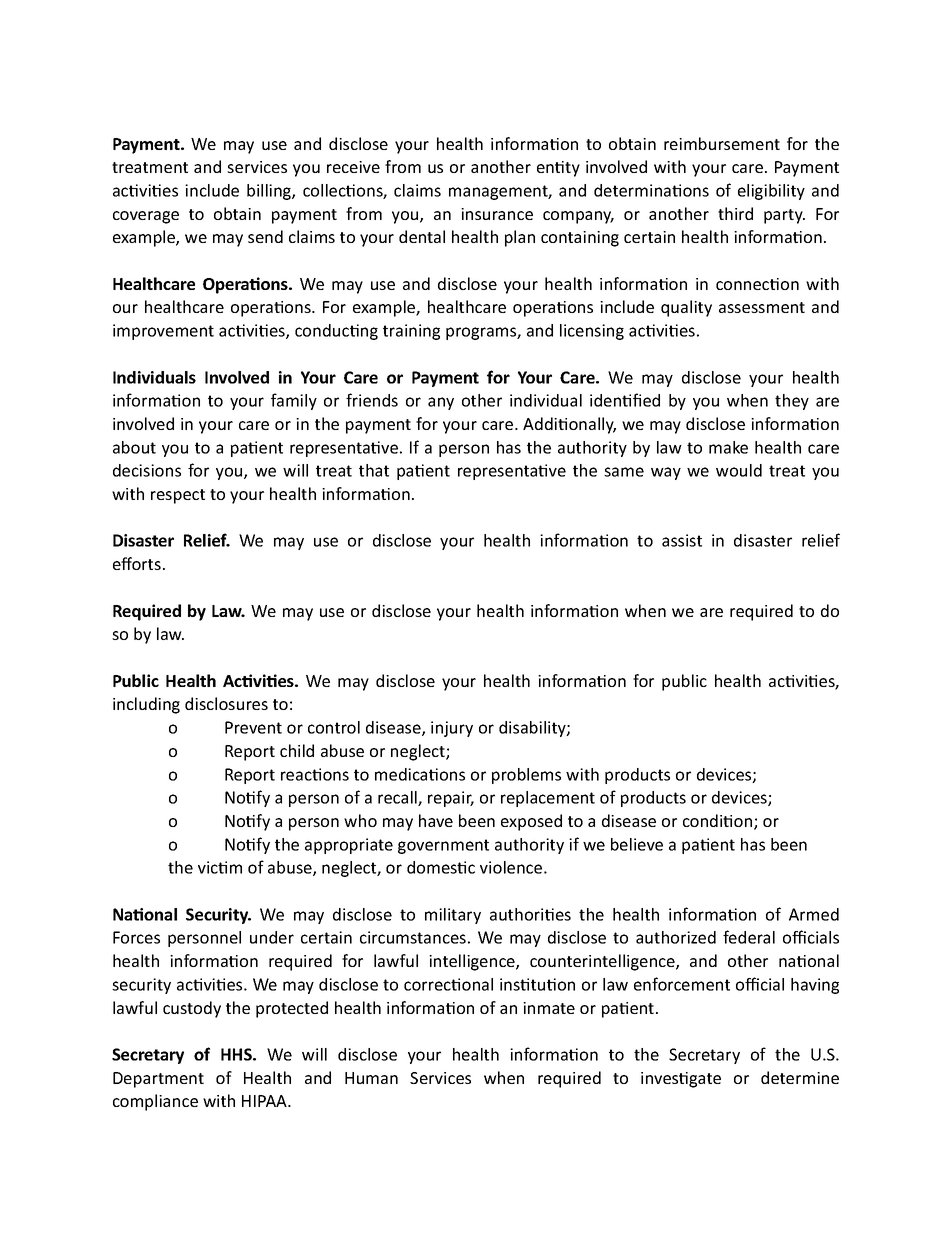 Image resolution: width=952 pixels, height=1233 pixels. What do you see at coordinates (739, 470) in the screenshot?
I see `would` at bounding box center [739, 470].
